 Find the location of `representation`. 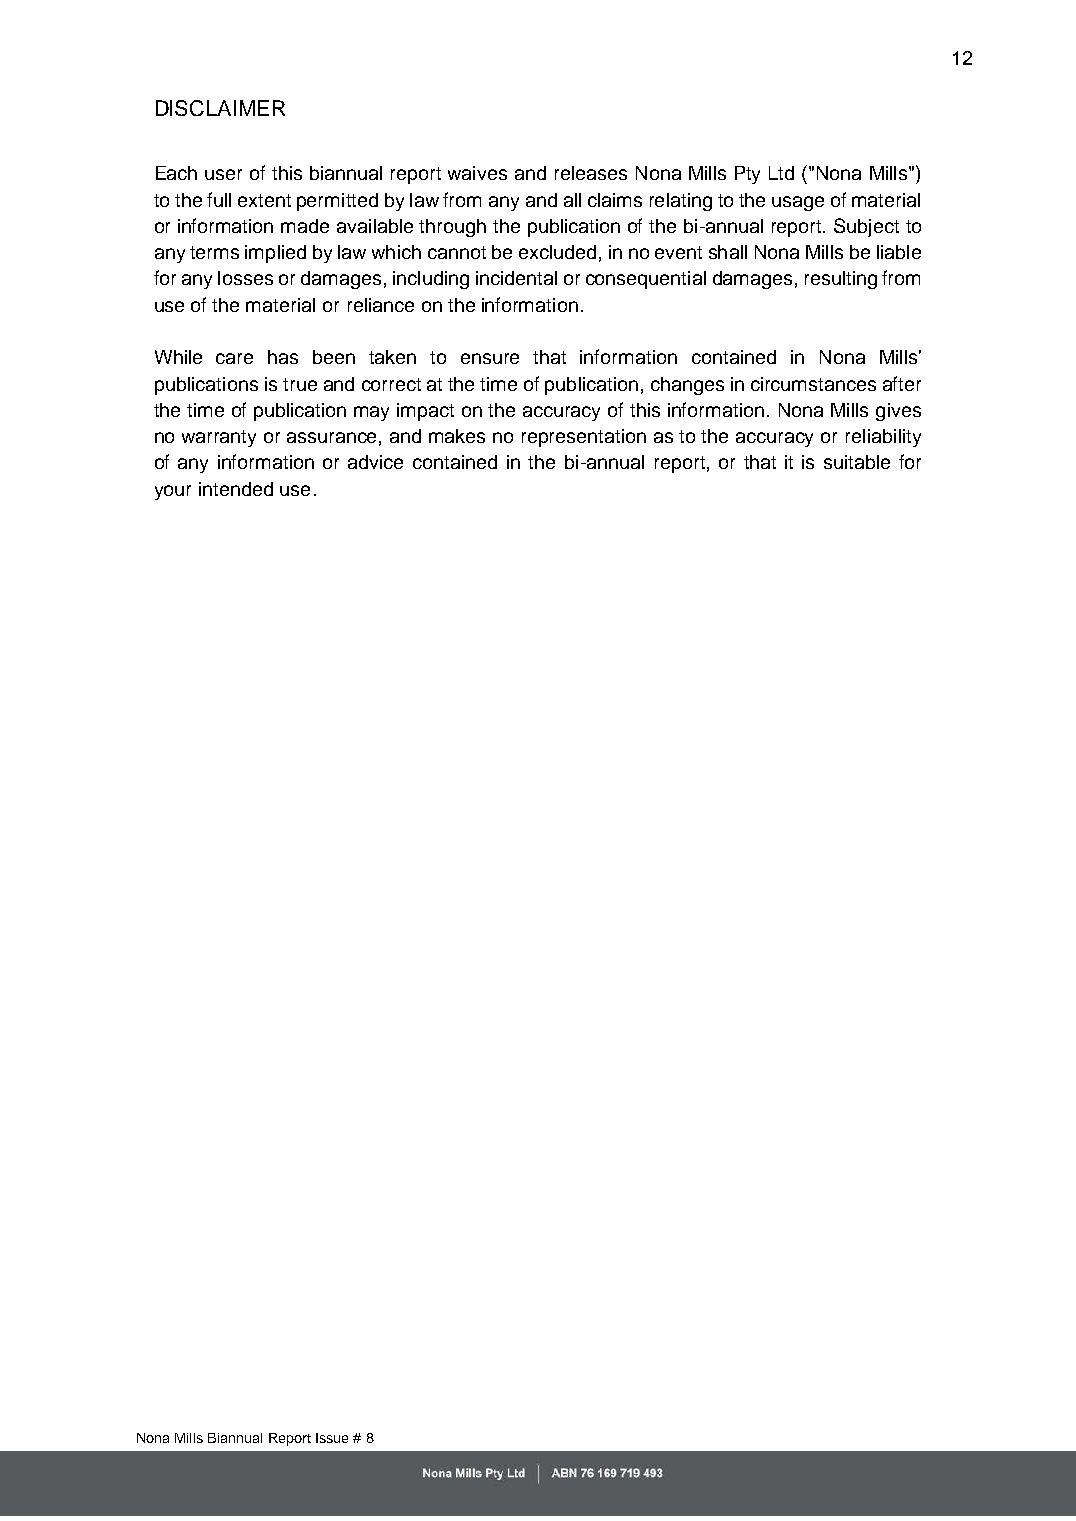

representation is located at coordinates (584, 438).
